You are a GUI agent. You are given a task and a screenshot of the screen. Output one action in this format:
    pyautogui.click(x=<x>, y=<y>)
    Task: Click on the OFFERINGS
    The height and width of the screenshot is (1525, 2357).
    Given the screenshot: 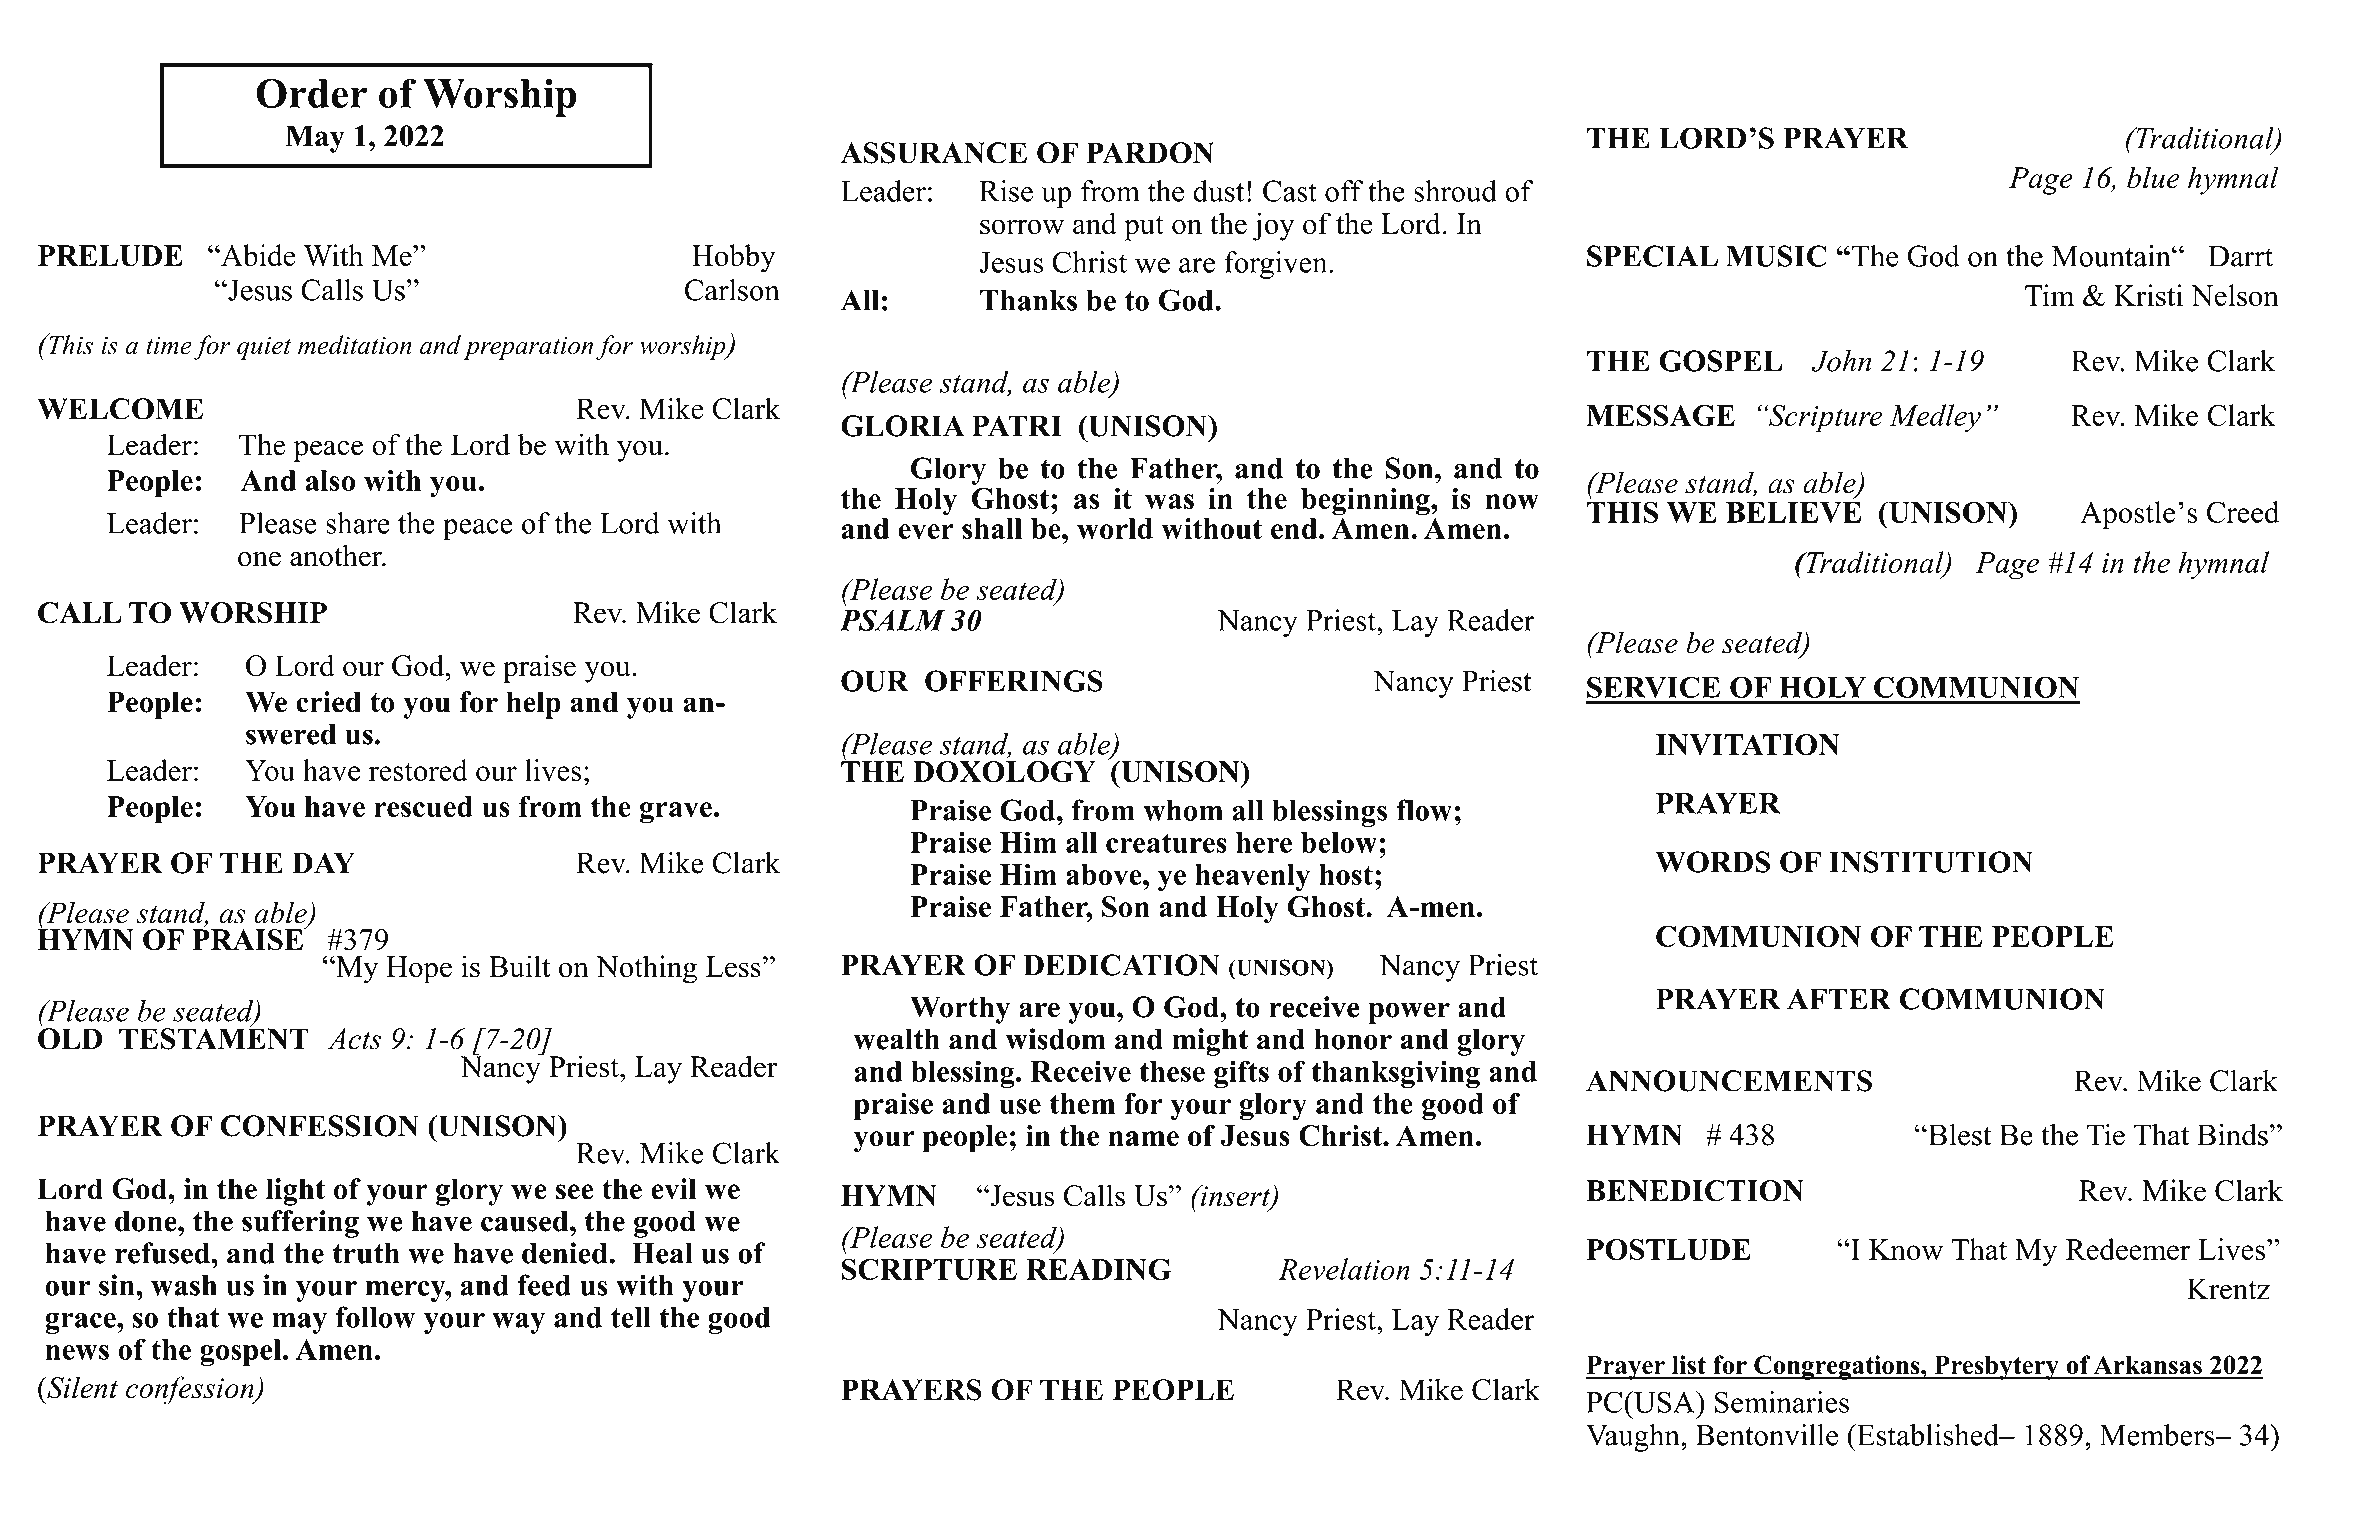 What is the action you would take?
    pyautogui.click(x=1014, y=681)
